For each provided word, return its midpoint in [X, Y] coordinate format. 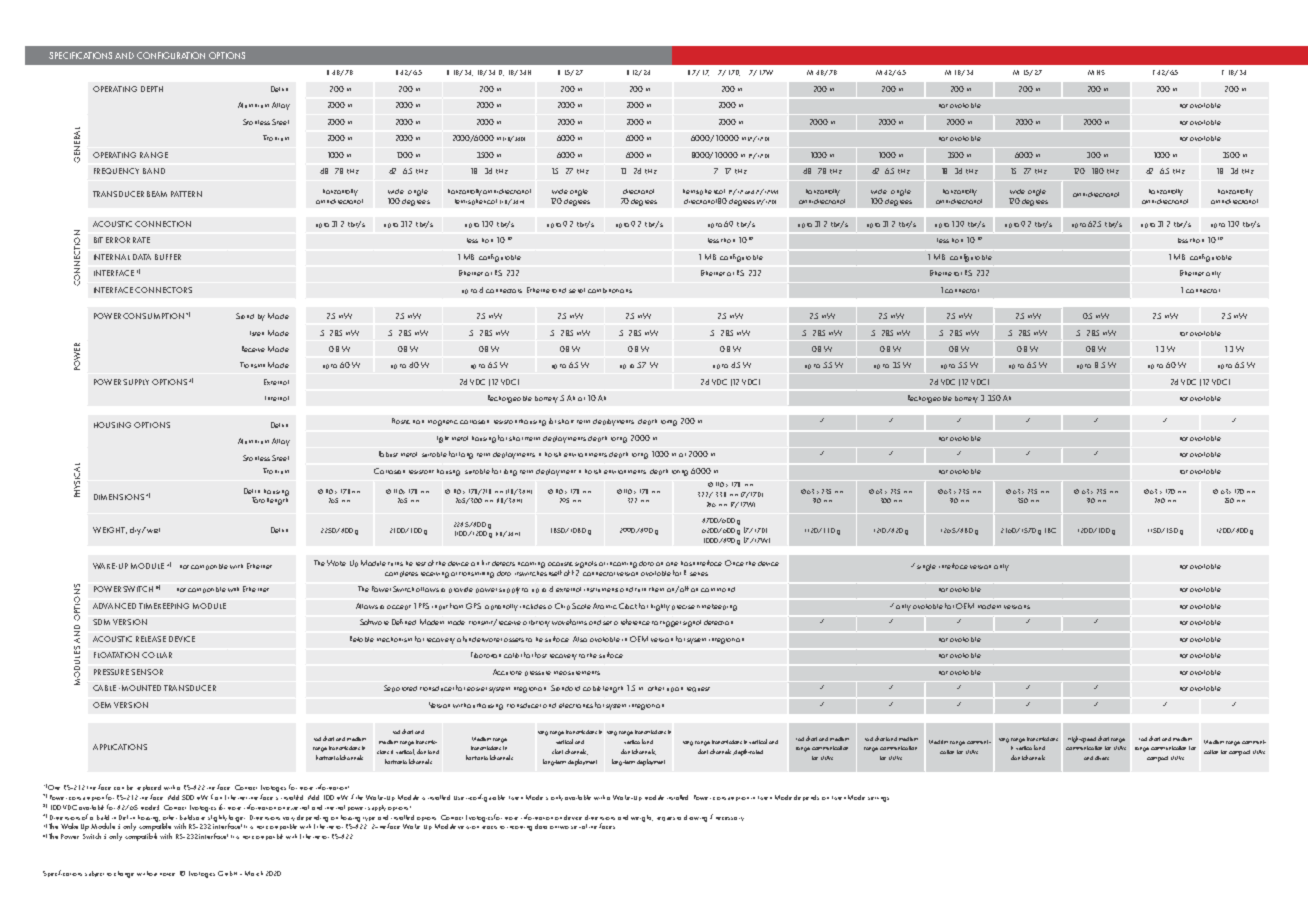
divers [1102, 758]
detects [503, 563]
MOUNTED [141, 688]
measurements [577, 673]
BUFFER [168, 257]
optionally [501, 607]
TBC [1050, 530]
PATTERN [186, 194]
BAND [154, 171]
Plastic [401, 421]
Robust [388, 454]
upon [675, 689]
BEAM [157, 194]
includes [533, 606]
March [254, 873]
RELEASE [151, 639]
